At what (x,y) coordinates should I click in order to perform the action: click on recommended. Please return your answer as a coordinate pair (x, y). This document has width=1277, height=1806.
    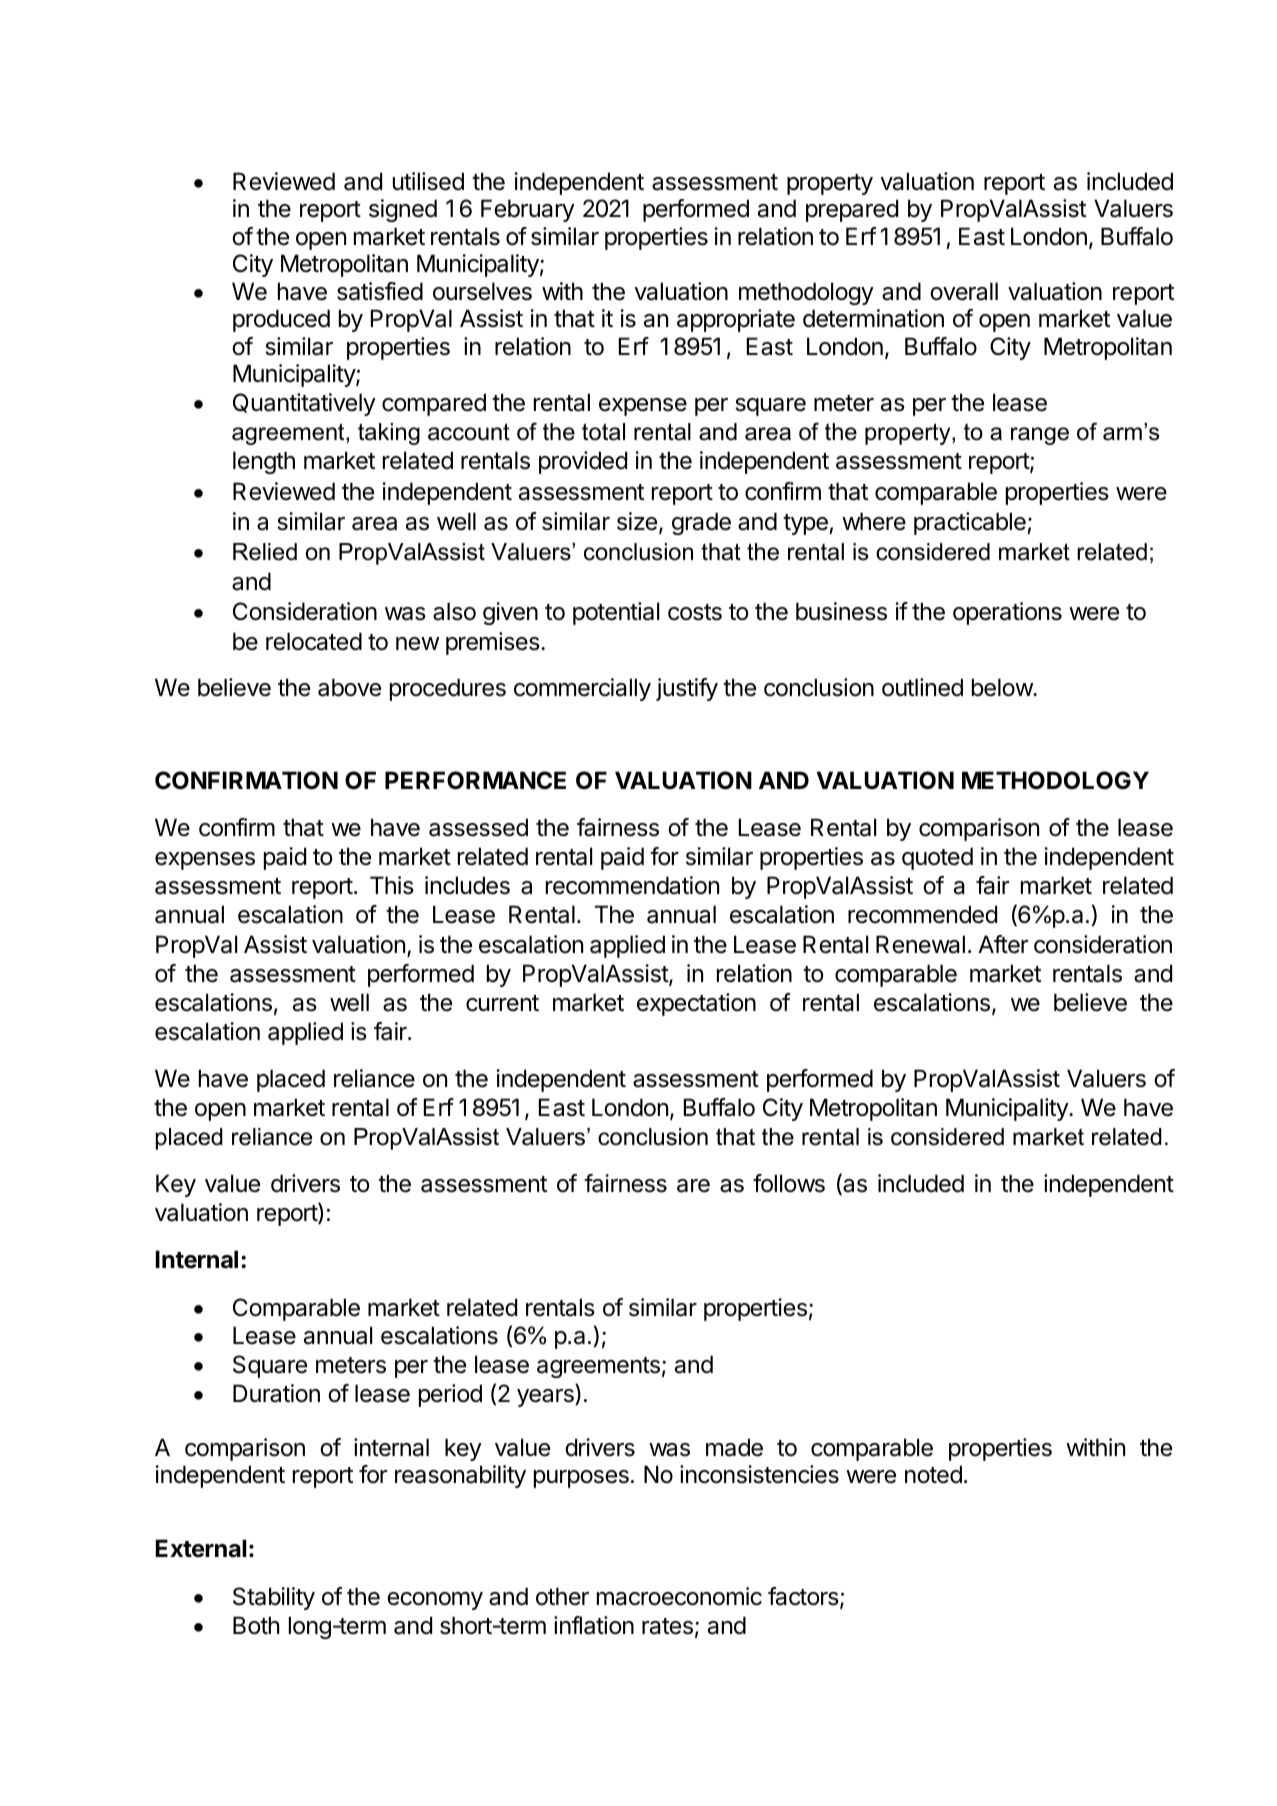
    Looking at the image, I should click on (922, 914).
